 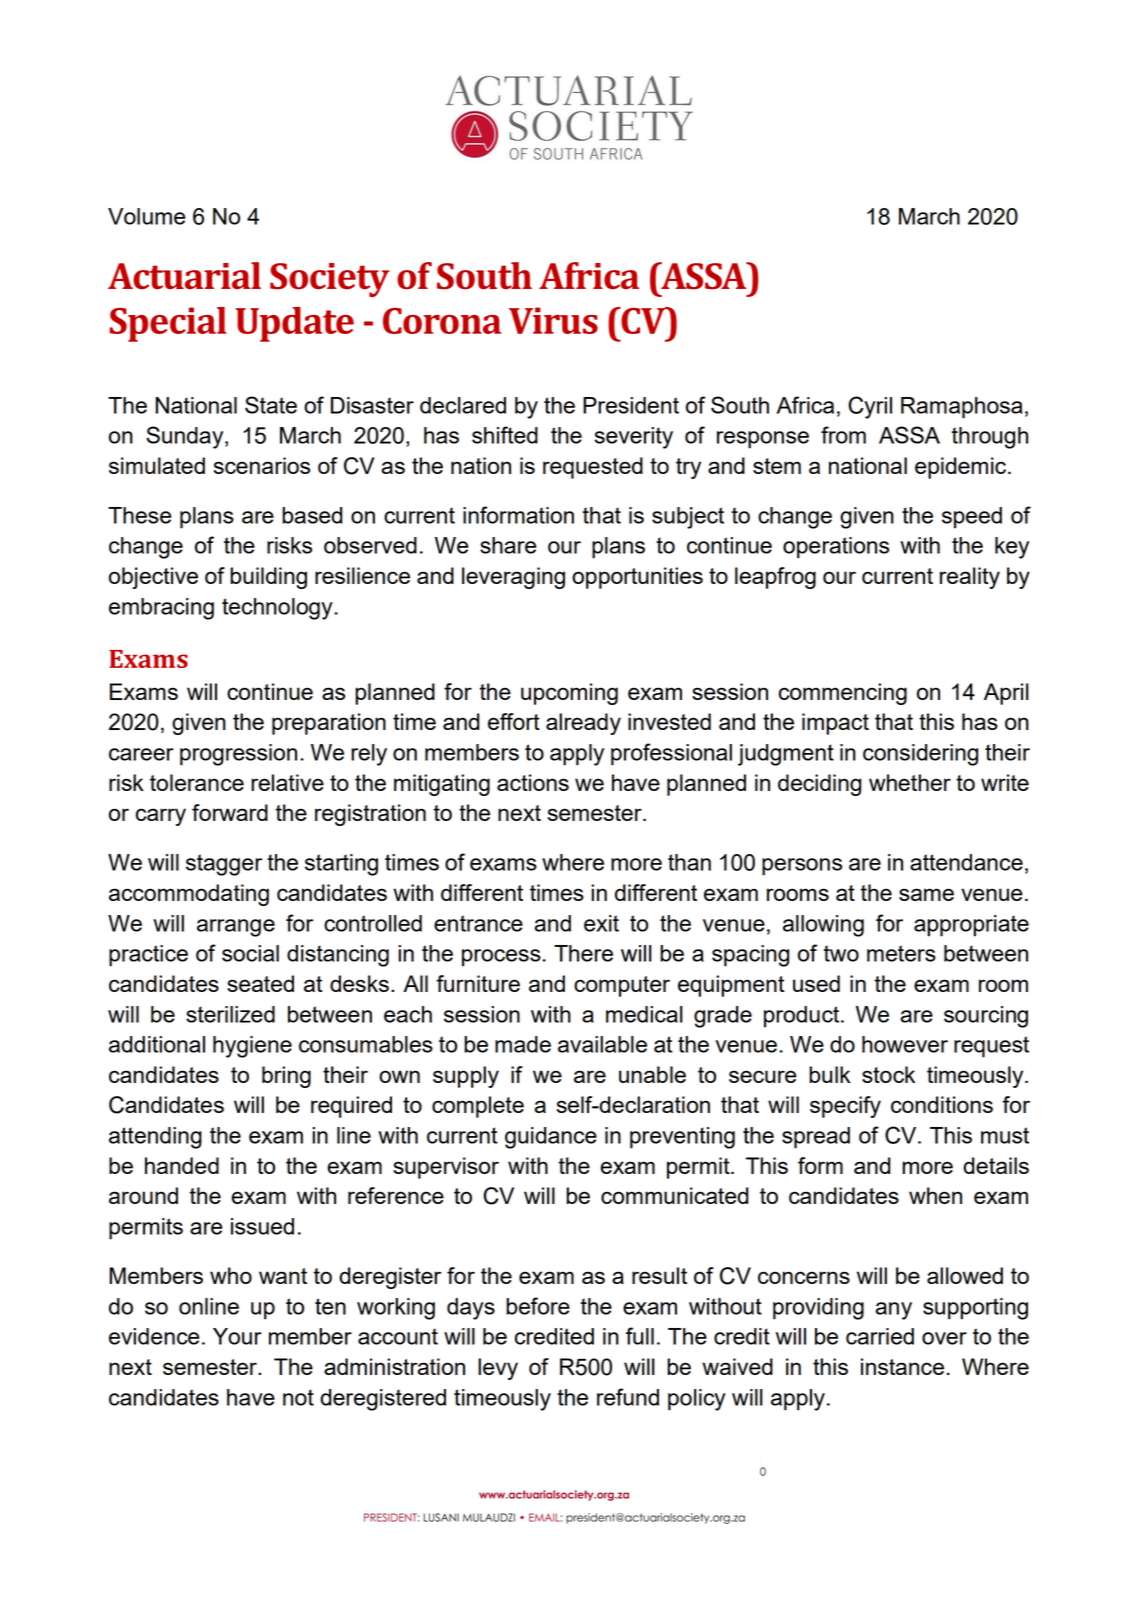 I want to click on Virus, so click(x=553, y=320).
